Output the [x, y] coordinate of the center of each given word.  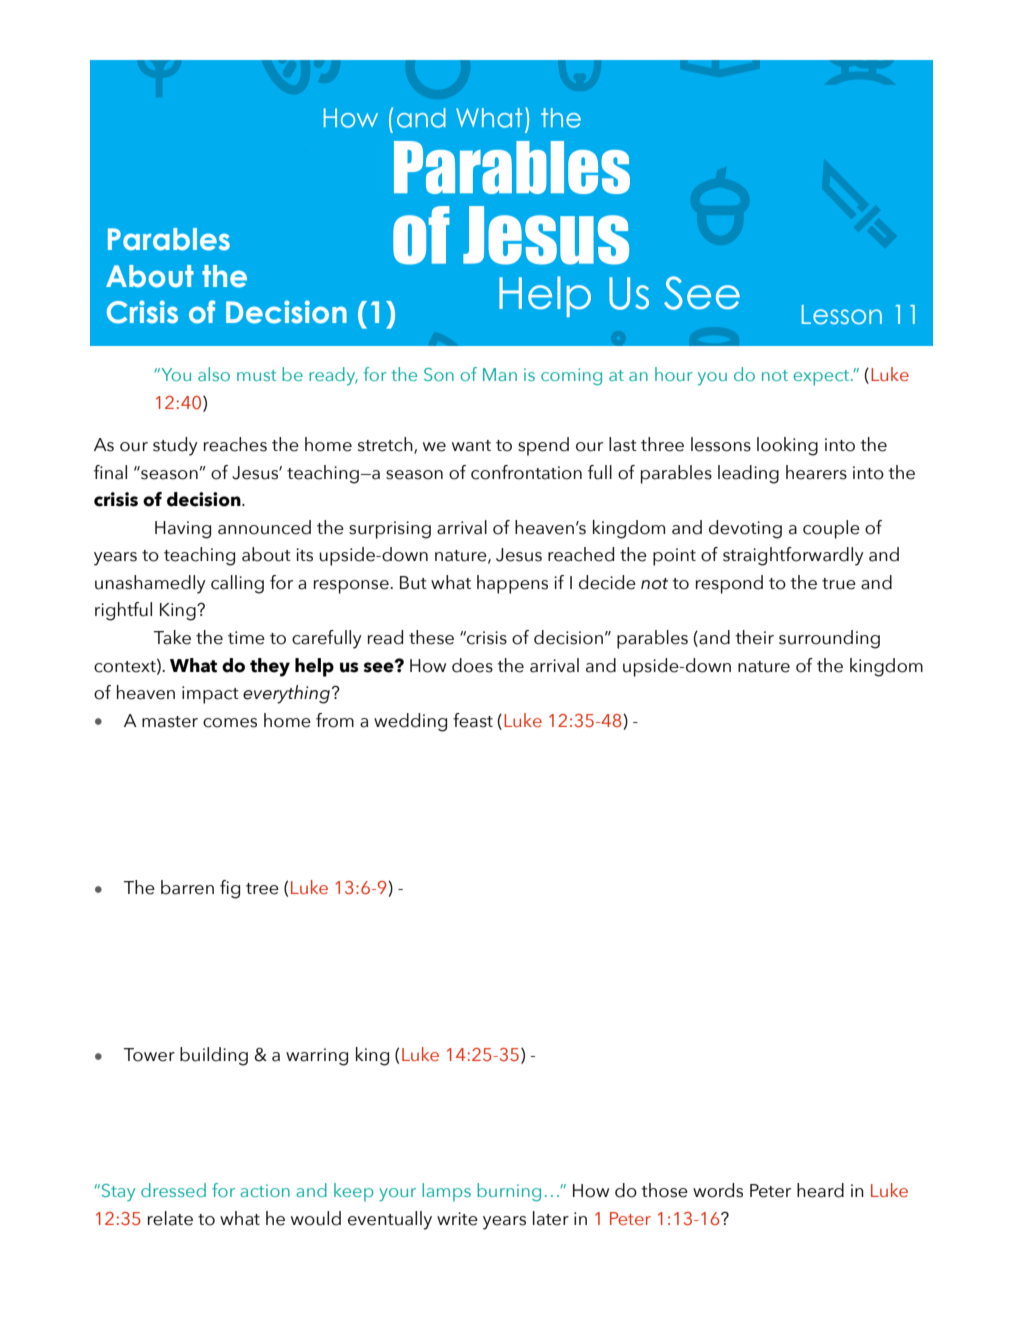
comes [230, 723]
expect [822, 378]
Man [500, 374]
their [754, 637]
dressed [173, 1190]
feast [473, 720]
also [214, 374]
